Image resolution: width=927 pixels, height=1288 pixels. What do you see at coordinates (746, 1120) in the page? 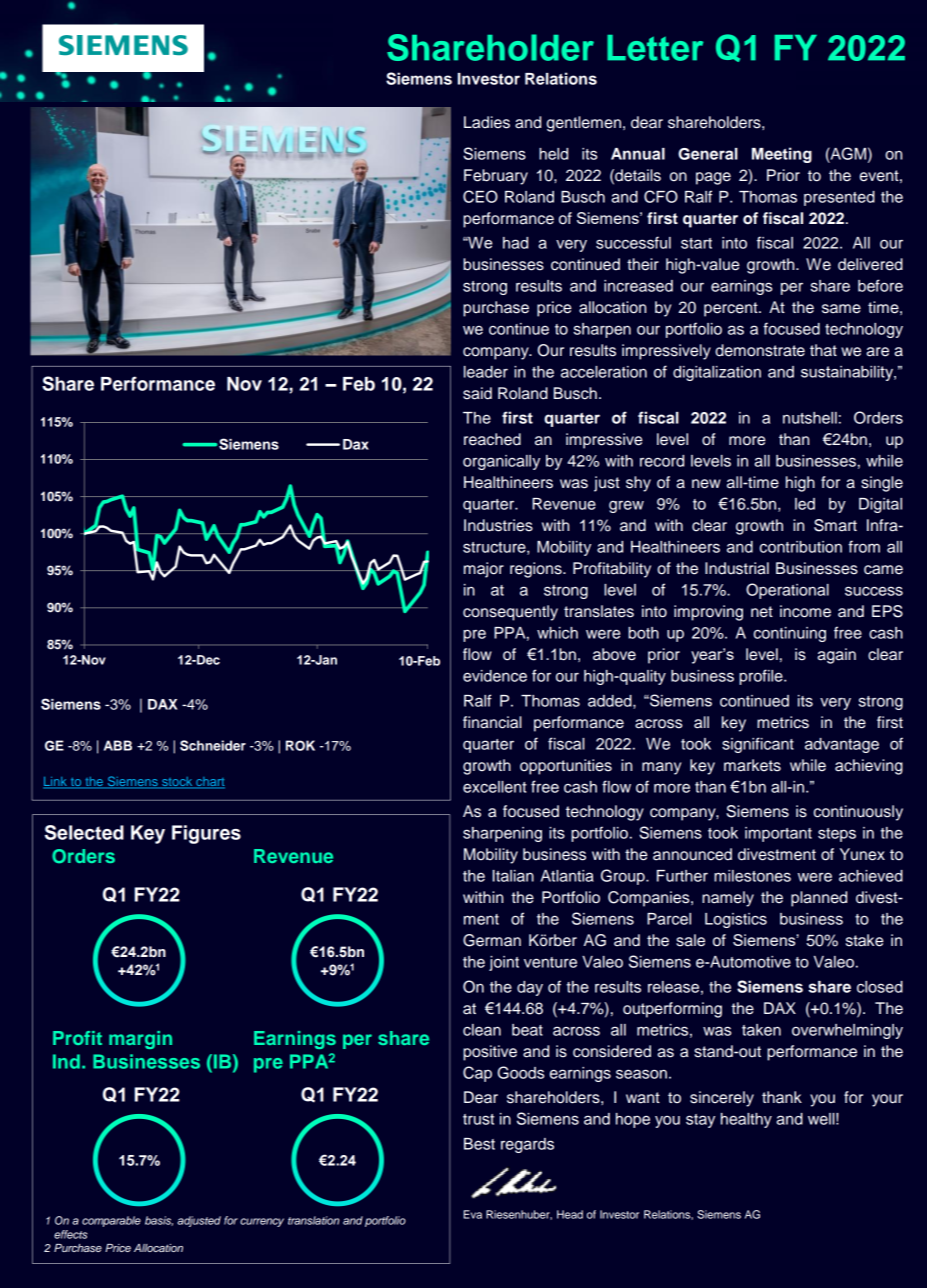
I see `healthy` at bounding box center [746, 1120].
